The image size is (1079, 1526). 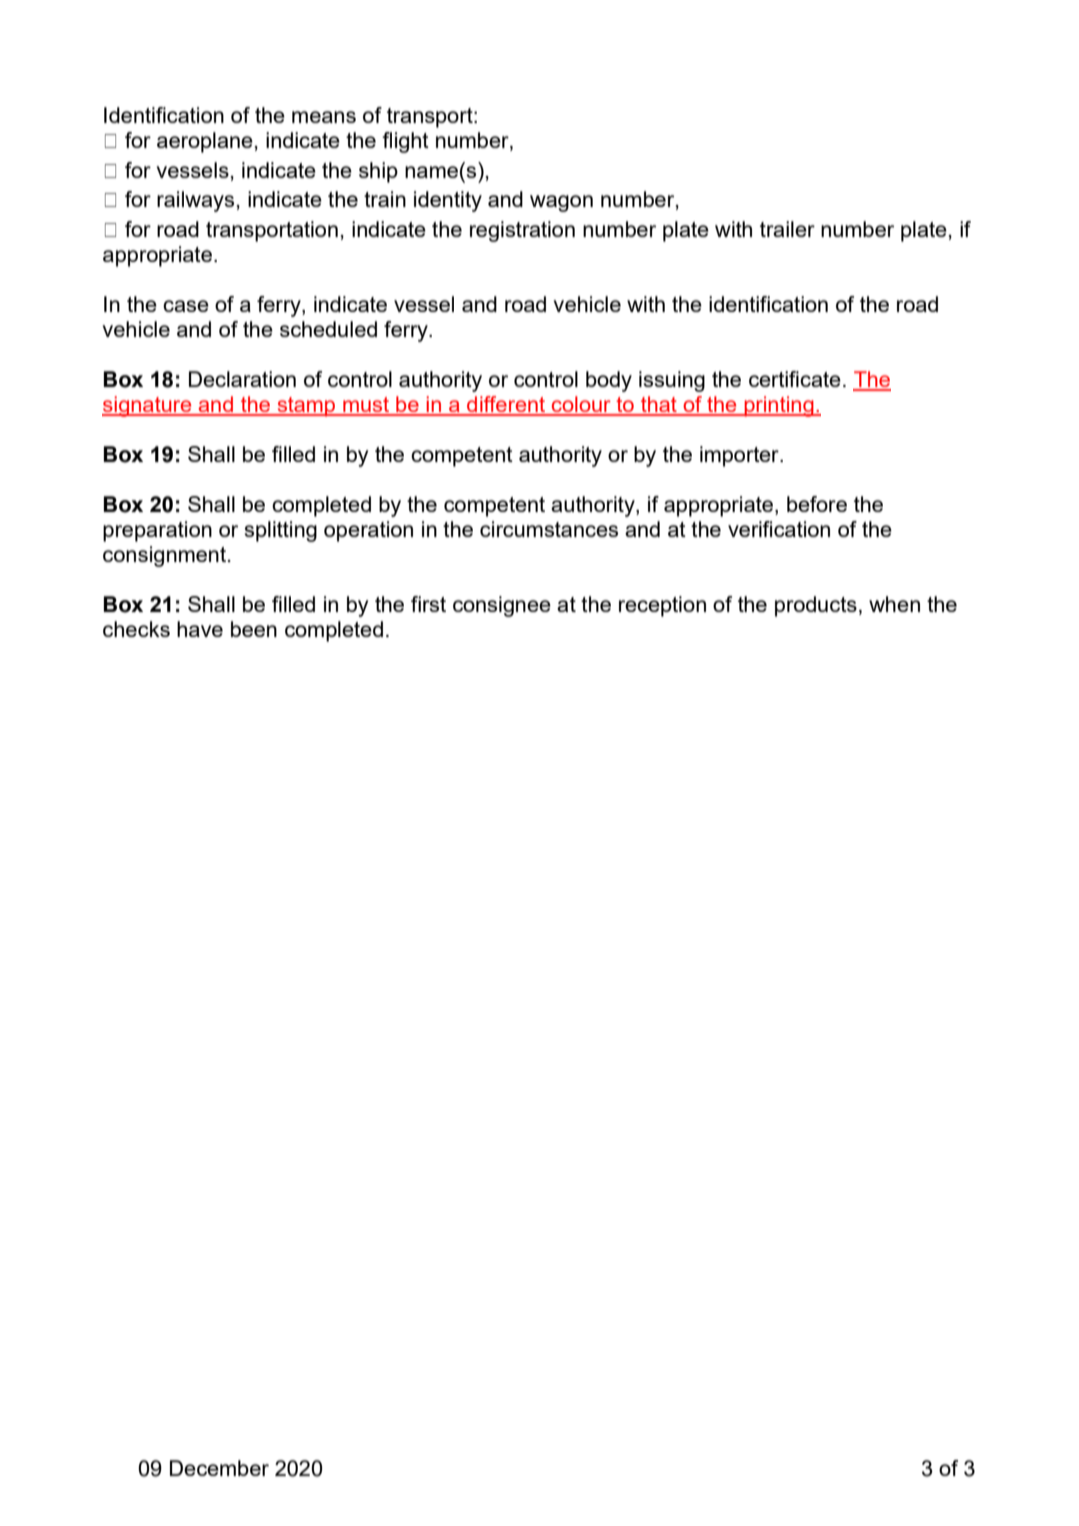 What do you see at coordinates (428, 604) in the document?
I see `first` at bounding box center [428, 604].
